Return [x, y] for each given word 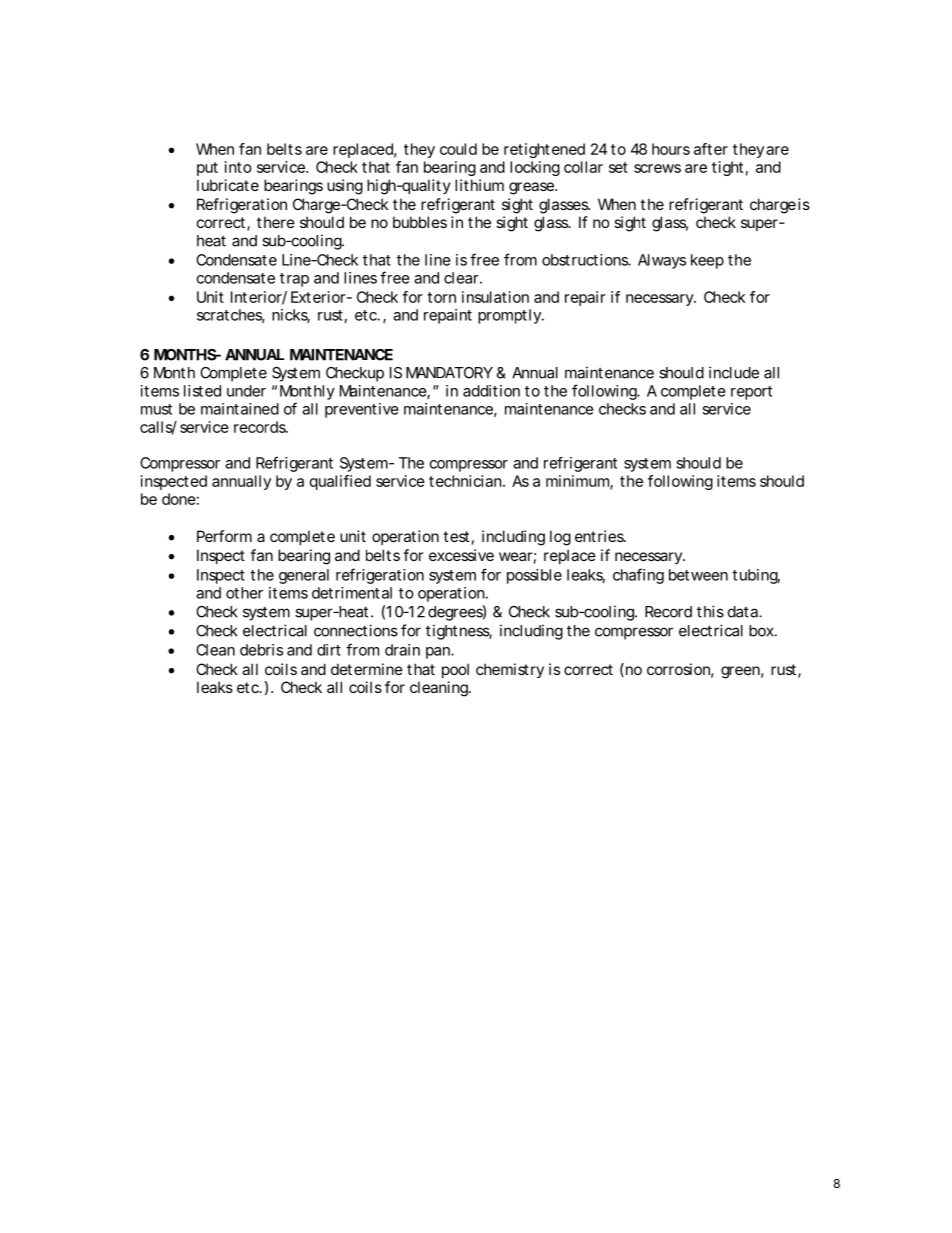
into [238, 167]
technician [465, 481]
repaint [448, 316]
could [458, 149]
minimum [578, 482]
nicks [291, 316]
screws [657, 168]
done [179, 499]
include [734, 372]
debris [261, 650]
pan [439, 653]
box [761, 631]
